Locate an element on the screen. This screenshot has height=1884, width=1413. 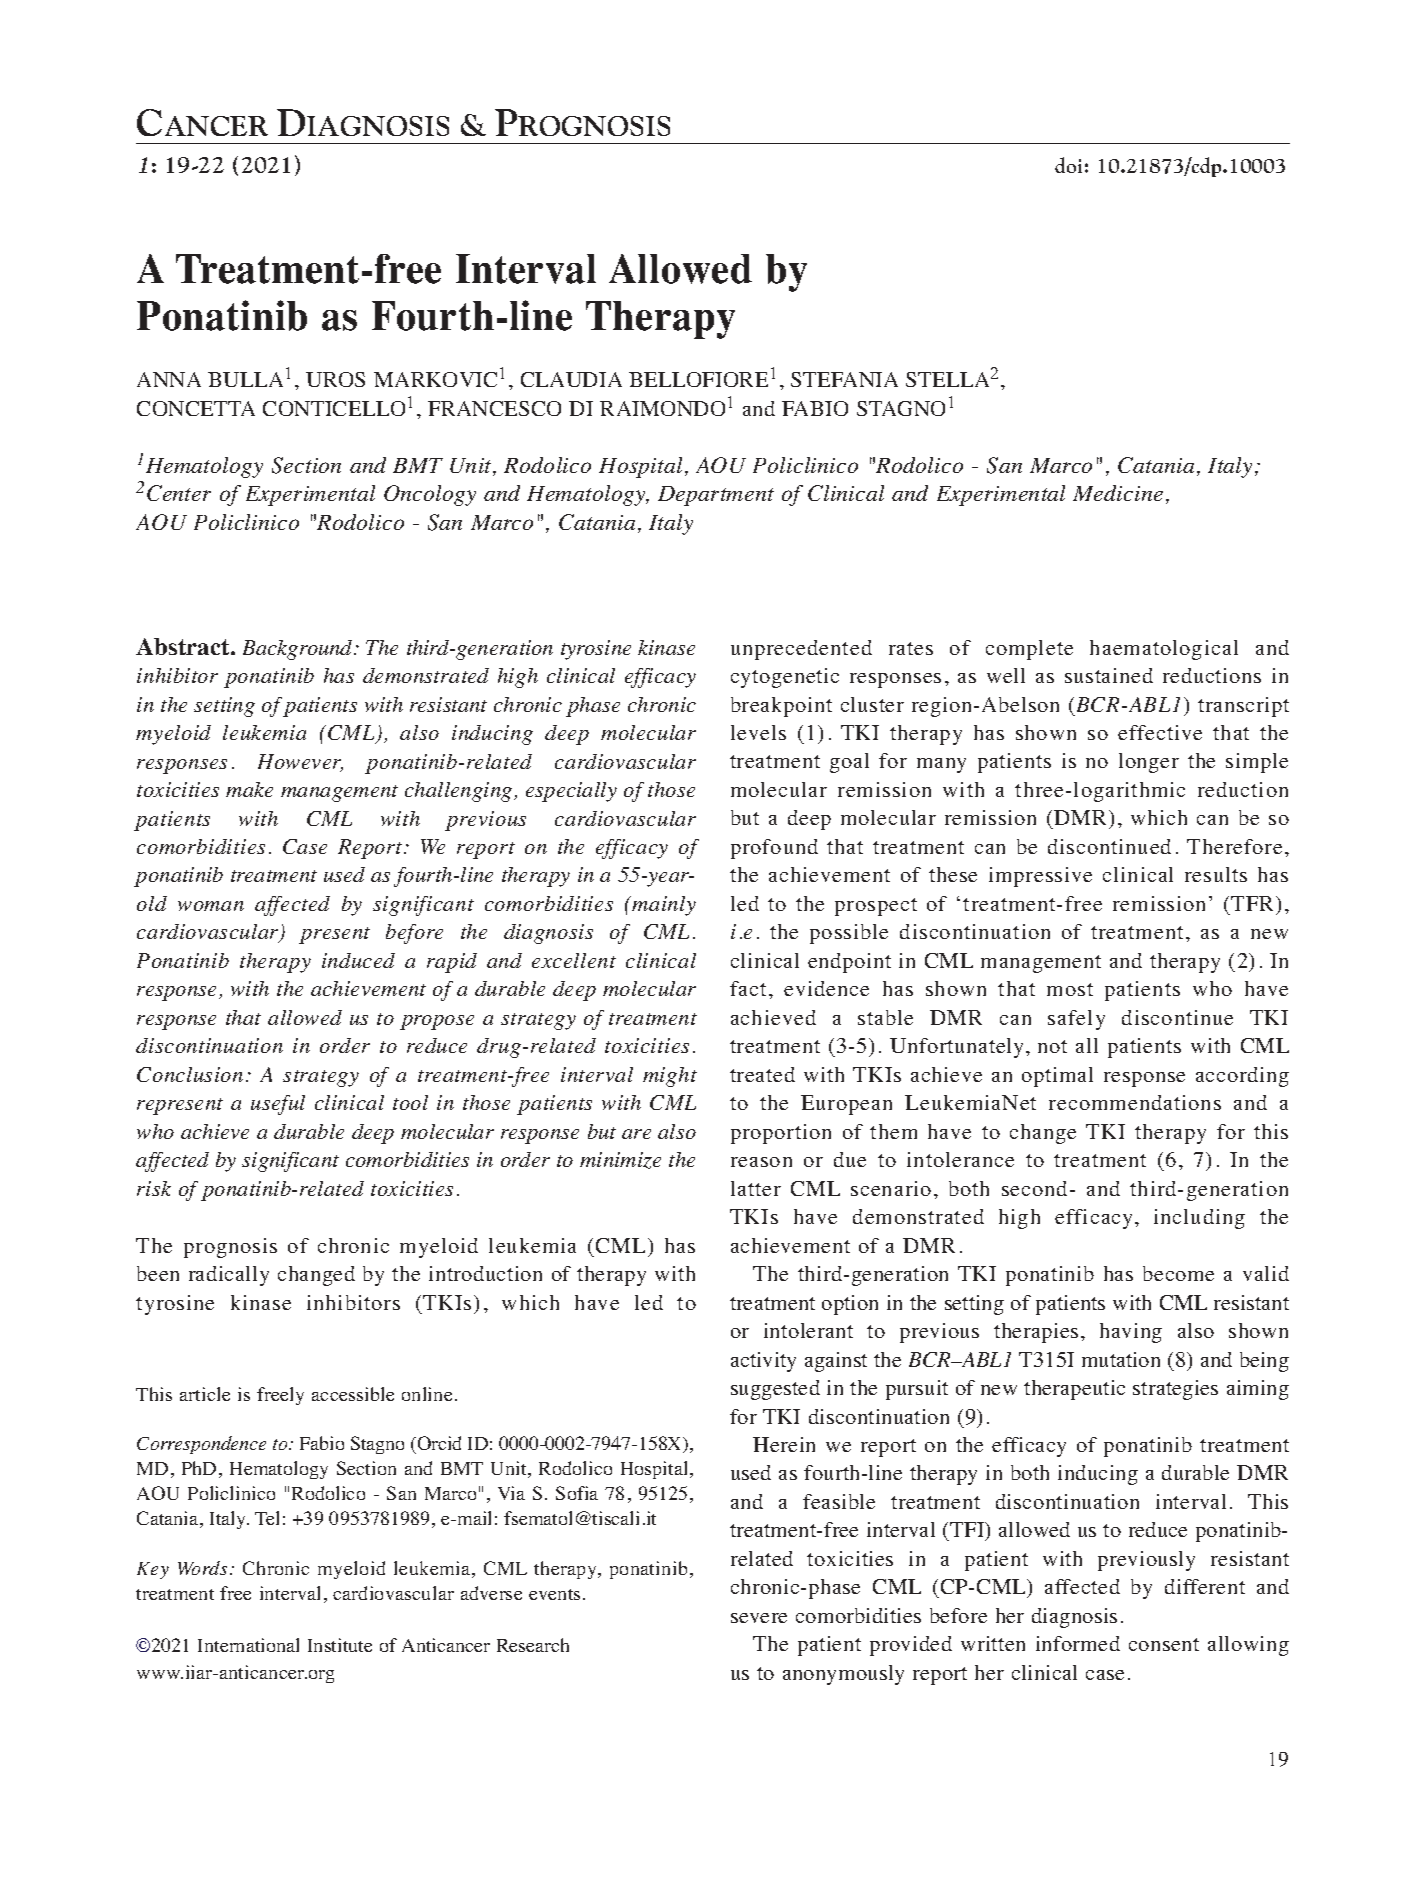
ANNA is located at coordinates (169, 379).
